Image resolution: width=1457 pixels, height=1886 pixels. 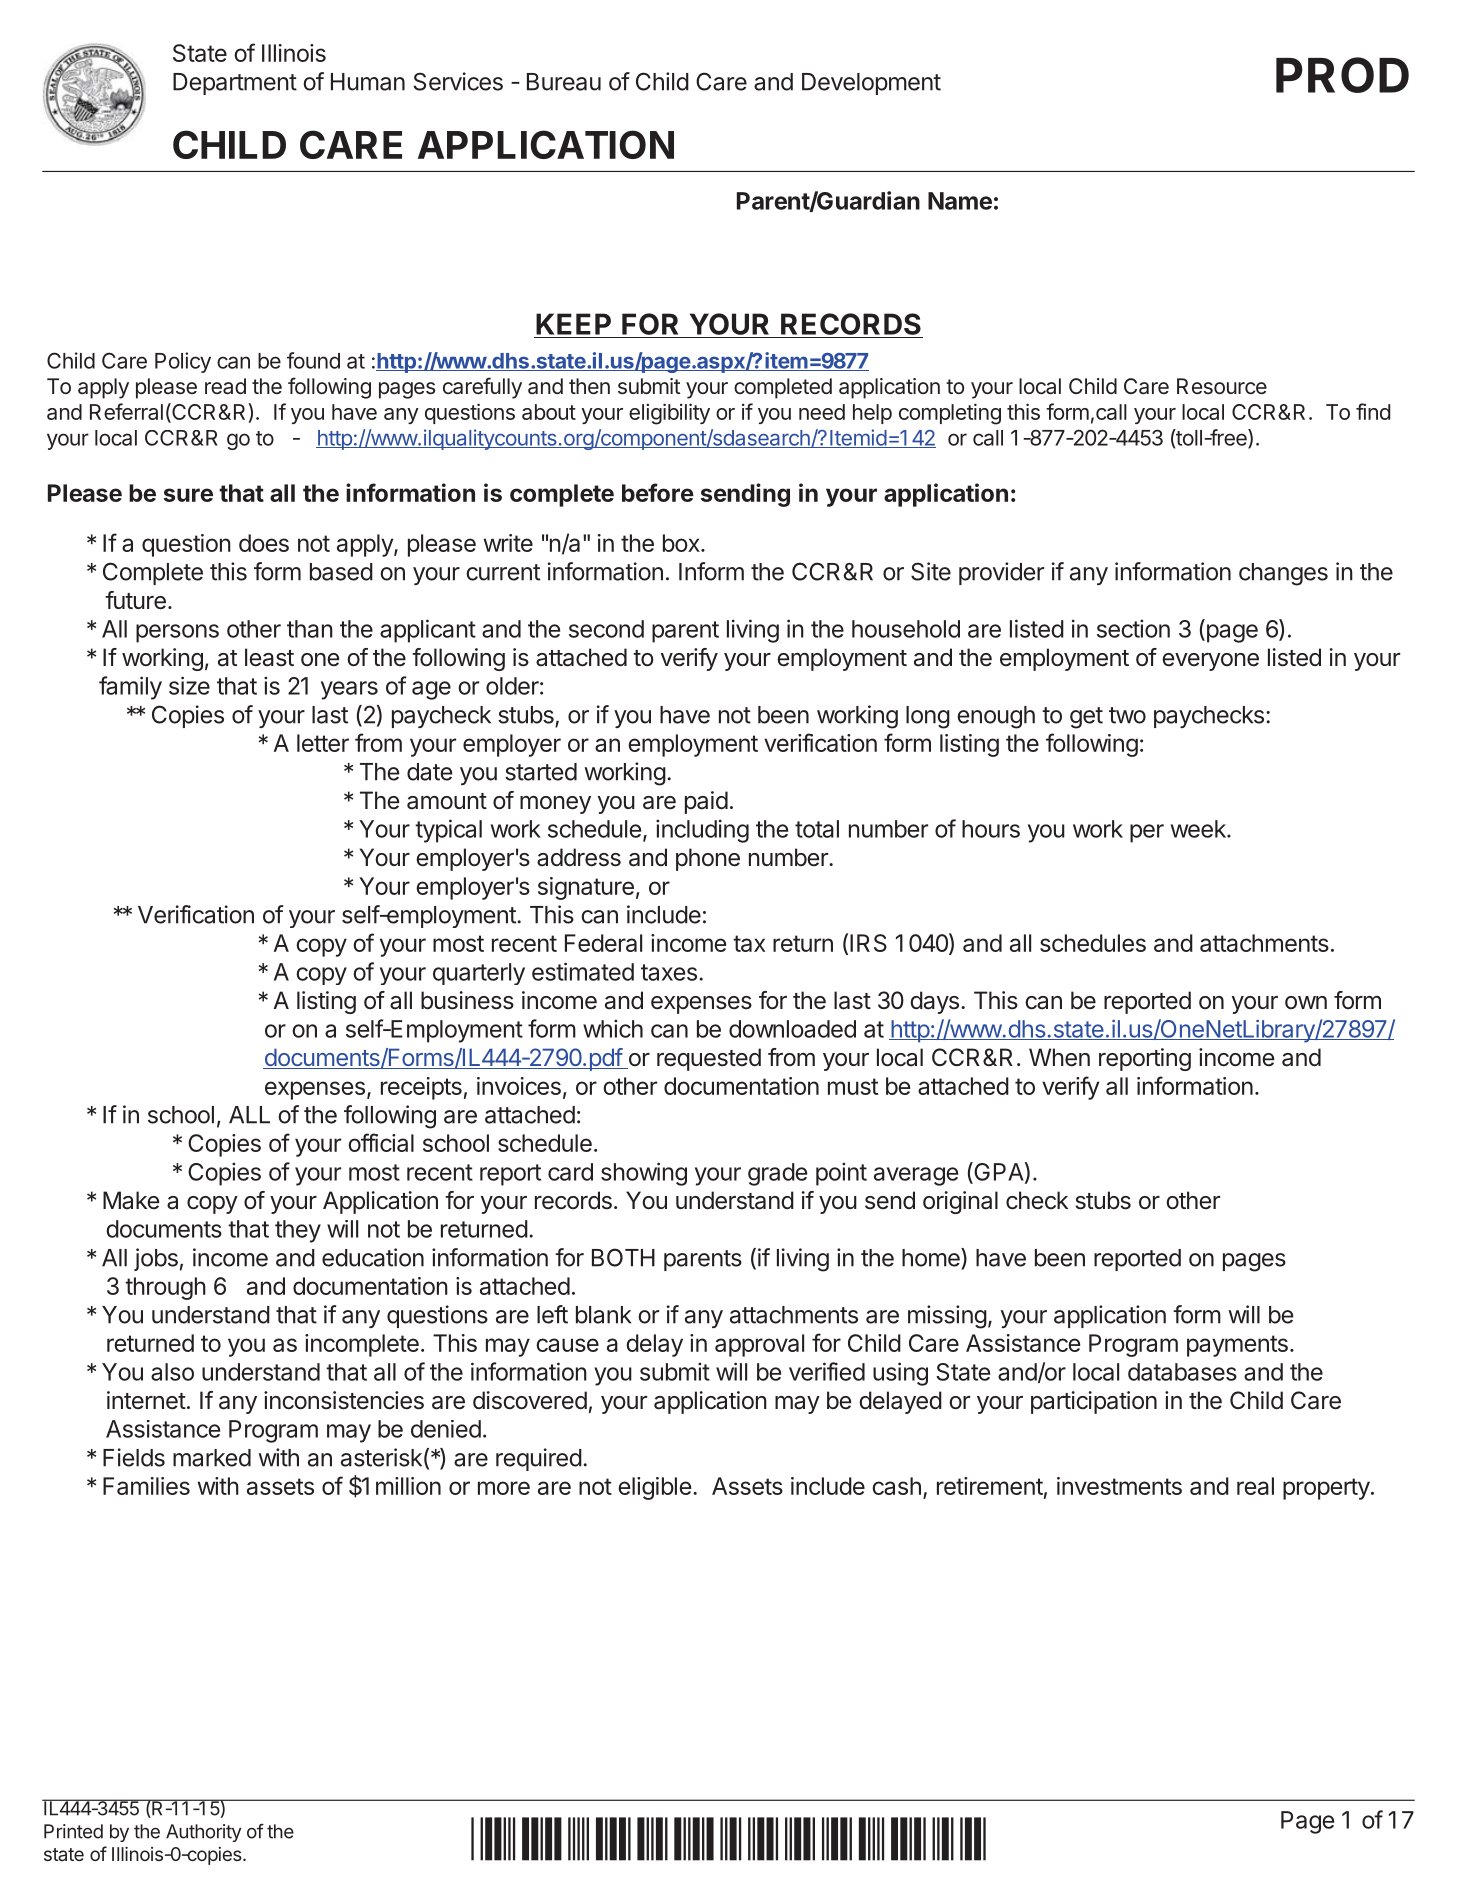 I want to click on eligible, so click(x=654, y=1488).
